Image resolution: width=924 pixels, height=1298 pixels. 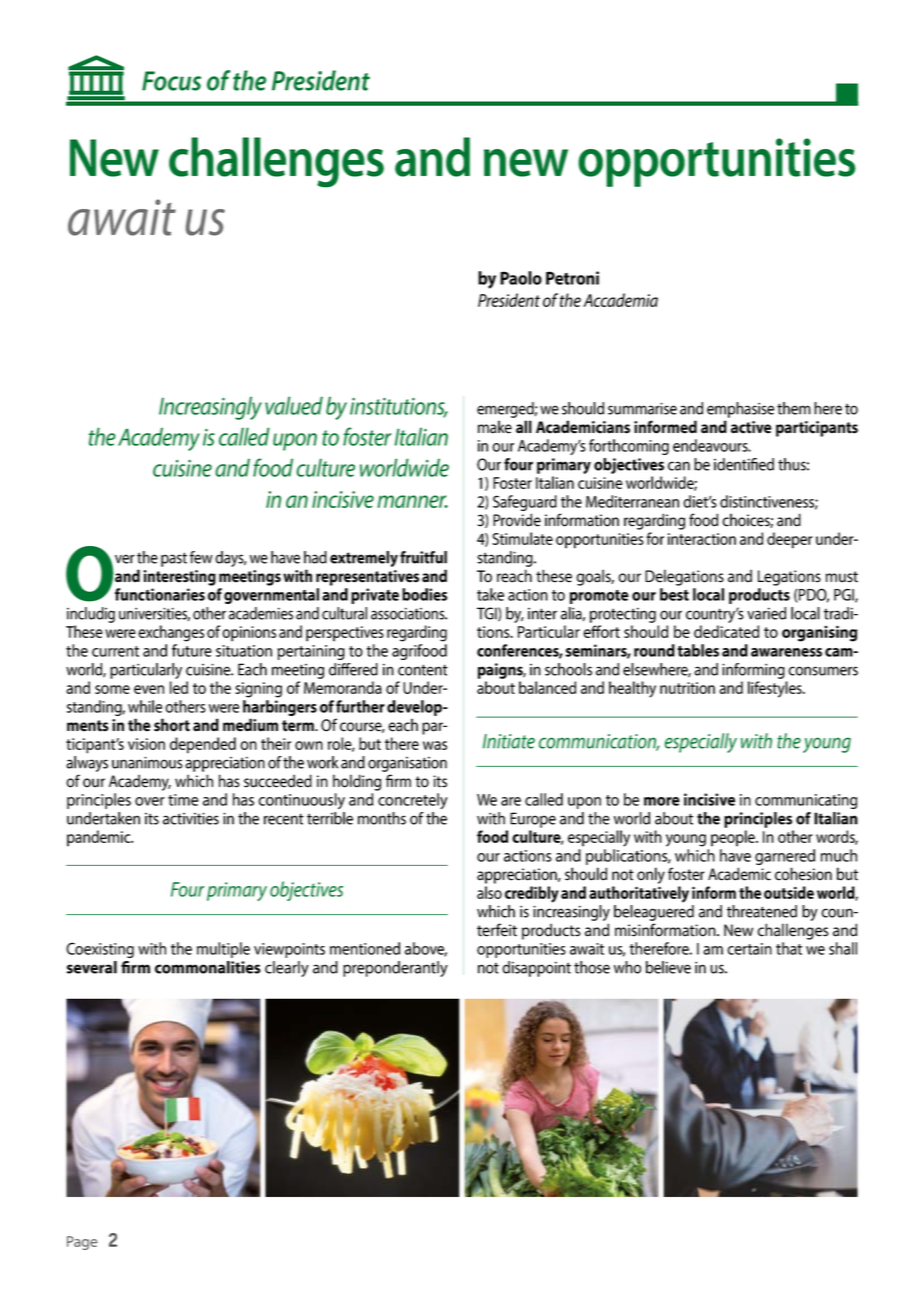 I want to click on future, so click(x=192, y=650).
